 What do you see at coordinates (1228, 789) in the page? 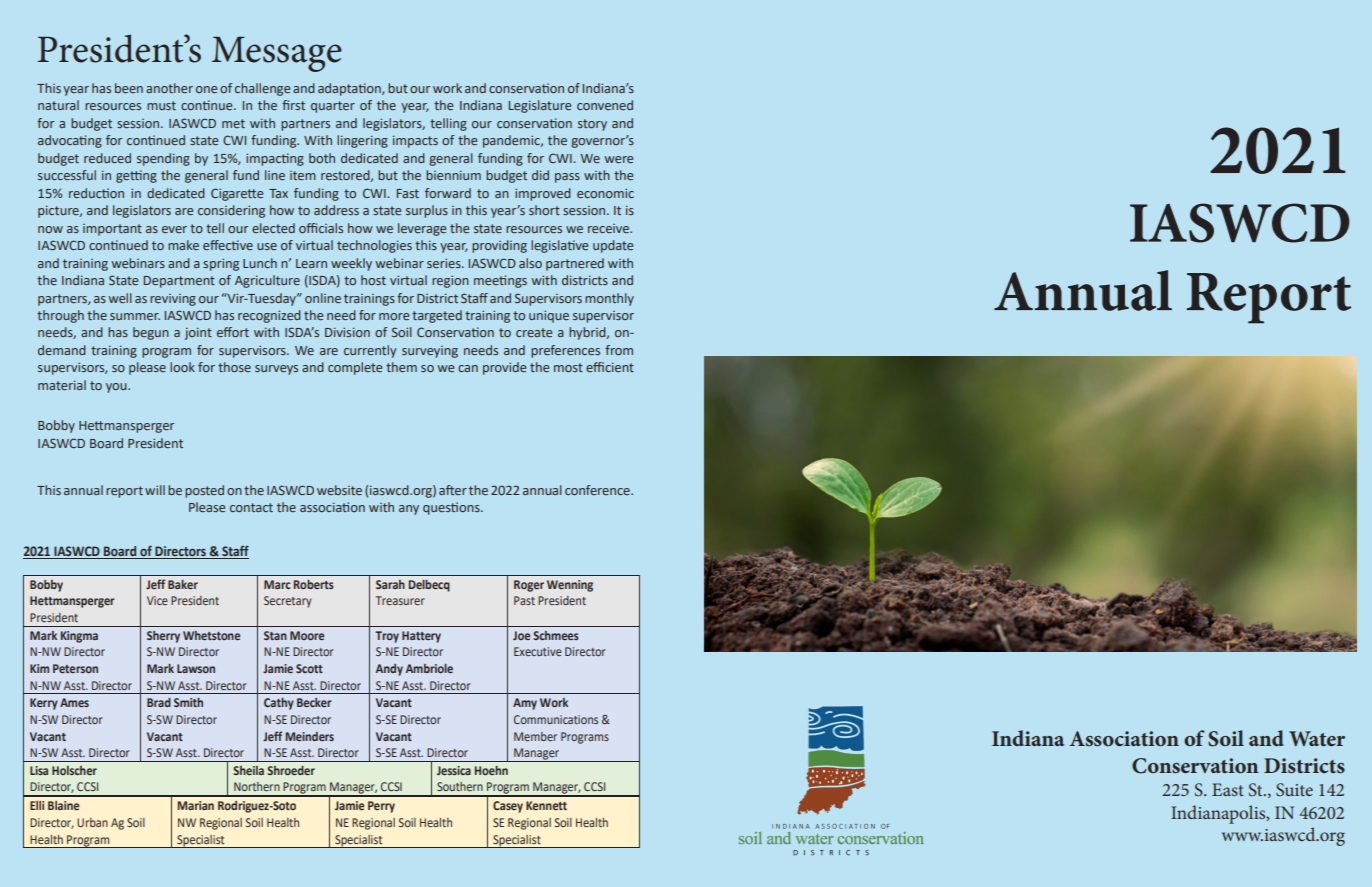
I see `East` at bounding box center [1228, 789].
